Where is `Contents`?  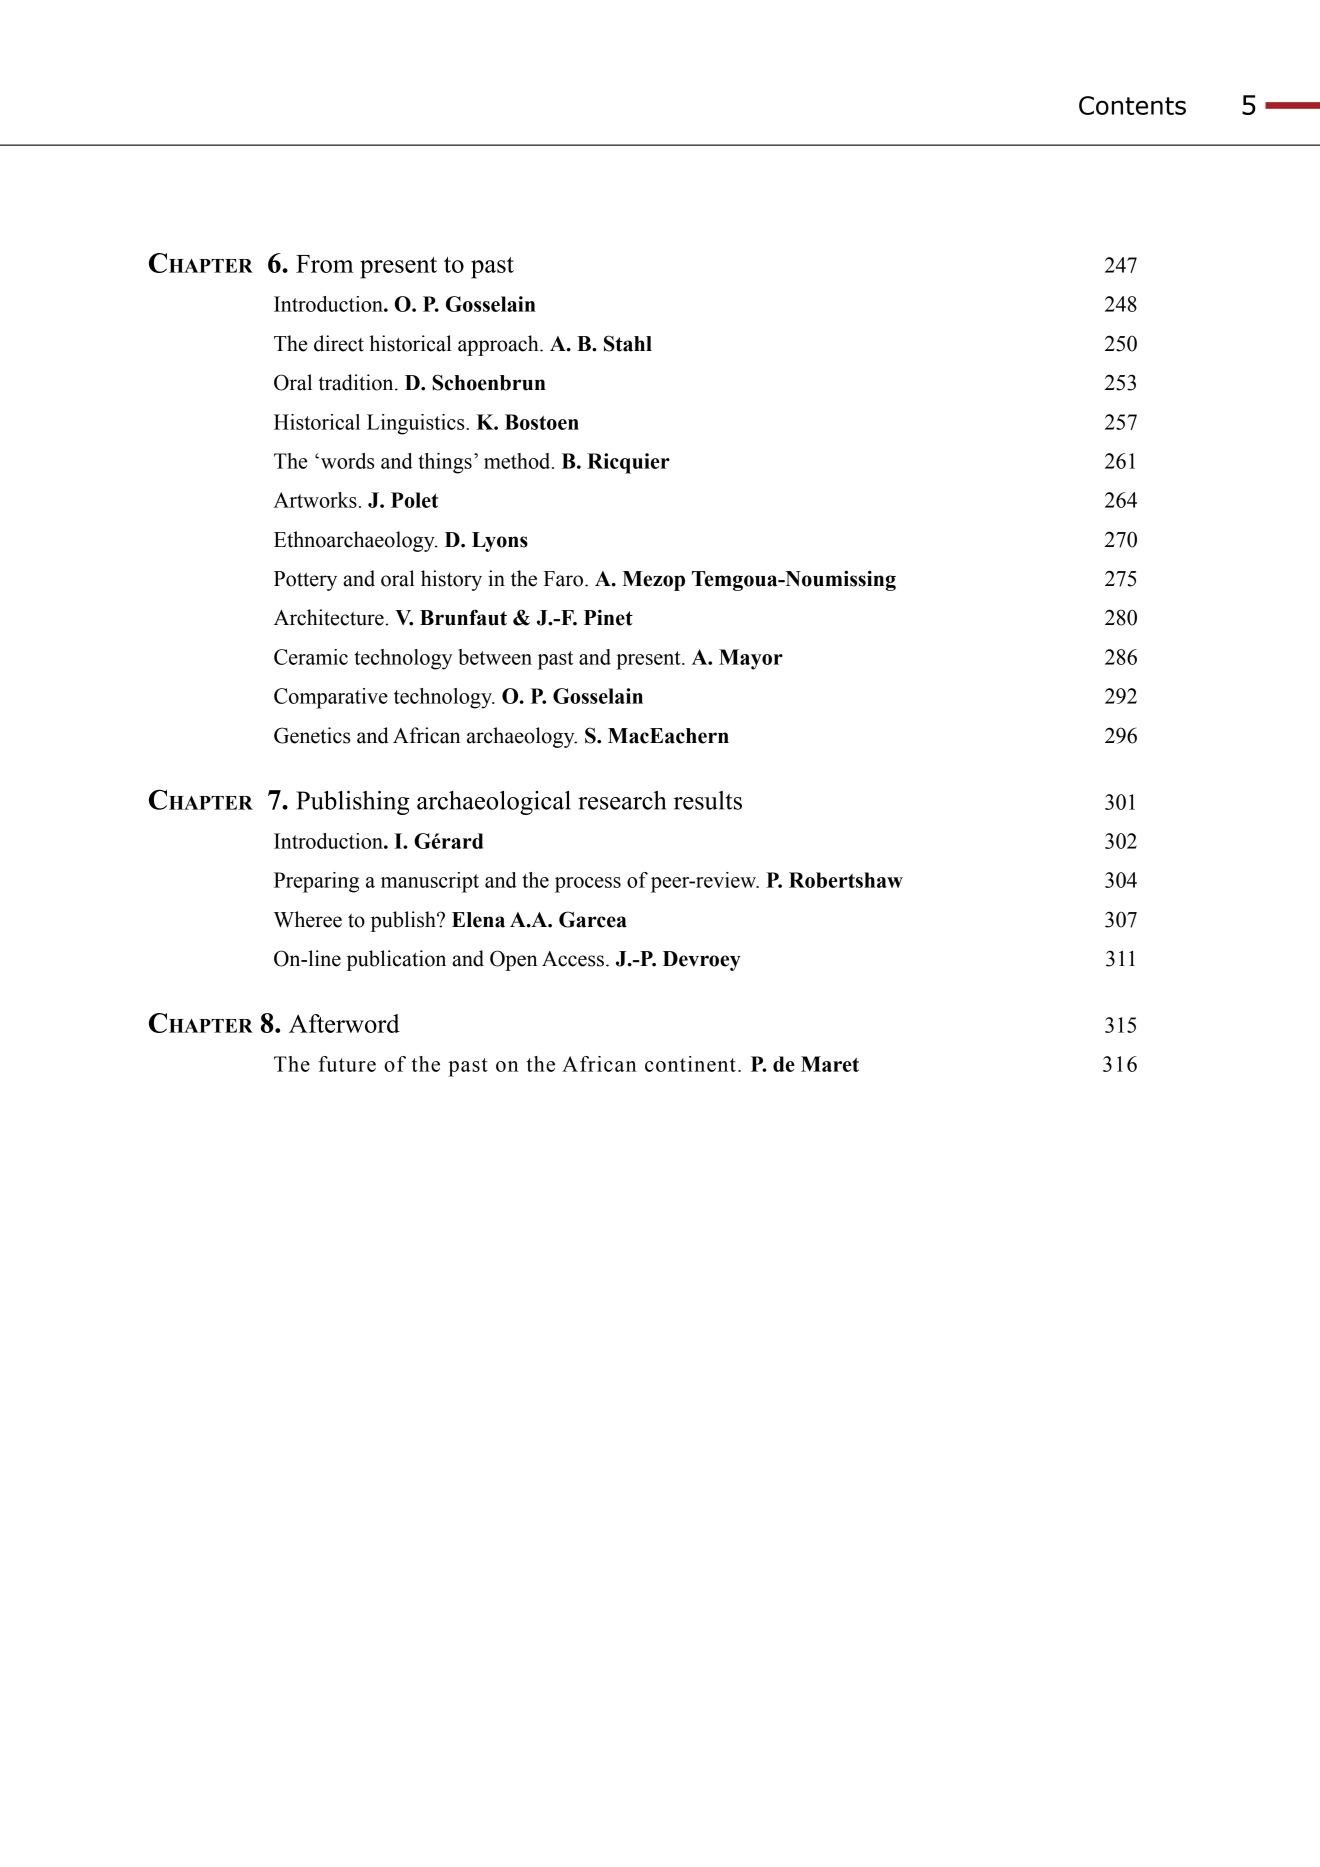
Contents is located at coordinates (1132, 105).
